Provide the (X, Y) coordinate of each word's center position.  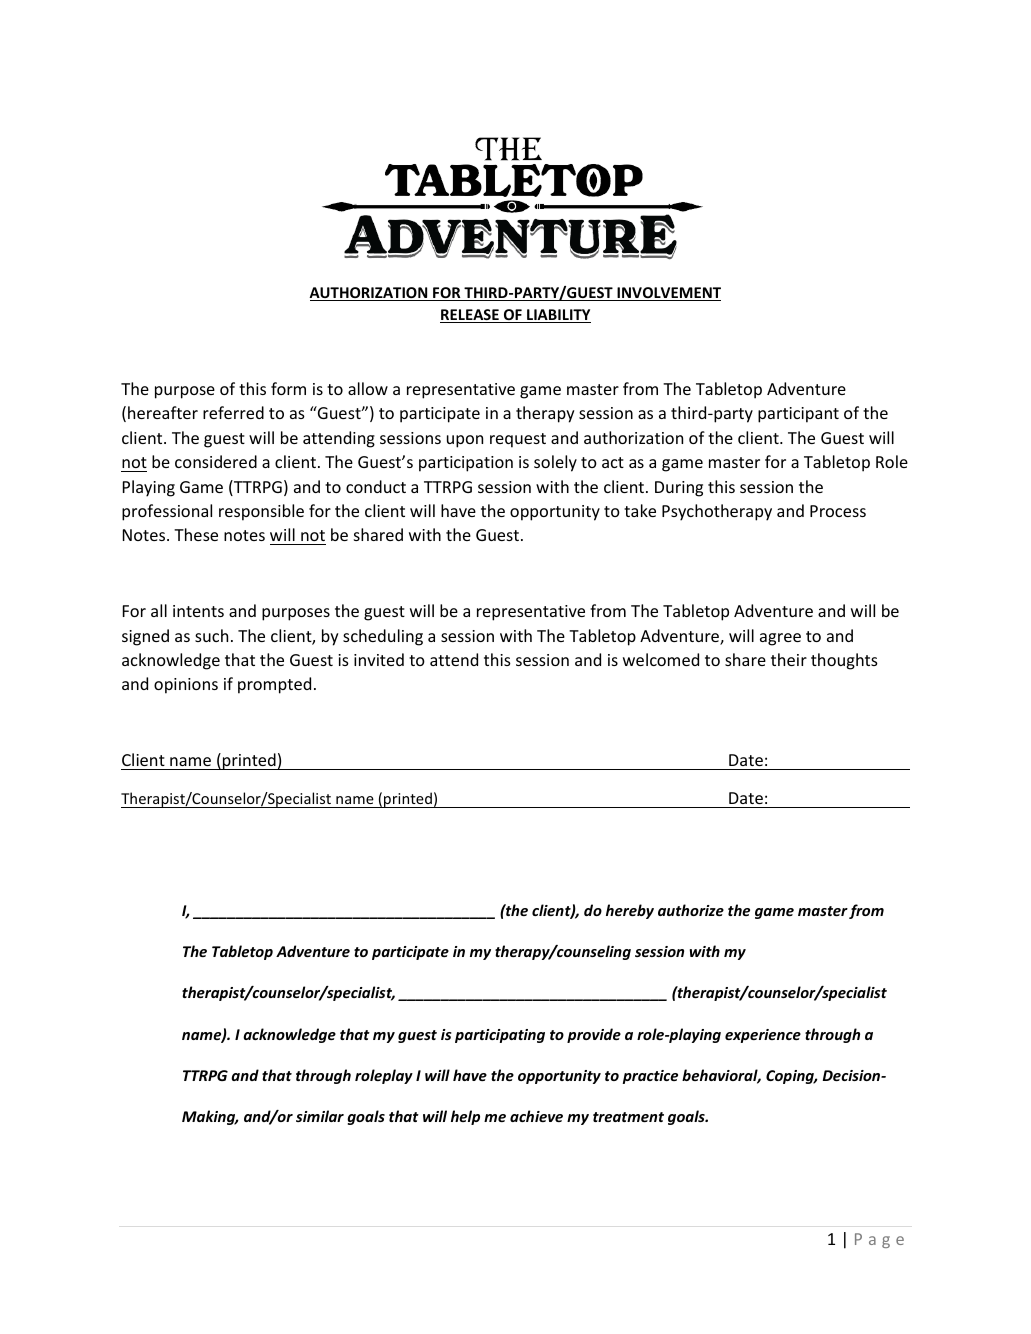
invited (379, 659)
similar (320, 1116)
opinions (186, 686)
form (288, 388)
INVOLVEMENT (668, 294)
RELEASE (470, 316)
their (789, 659)
